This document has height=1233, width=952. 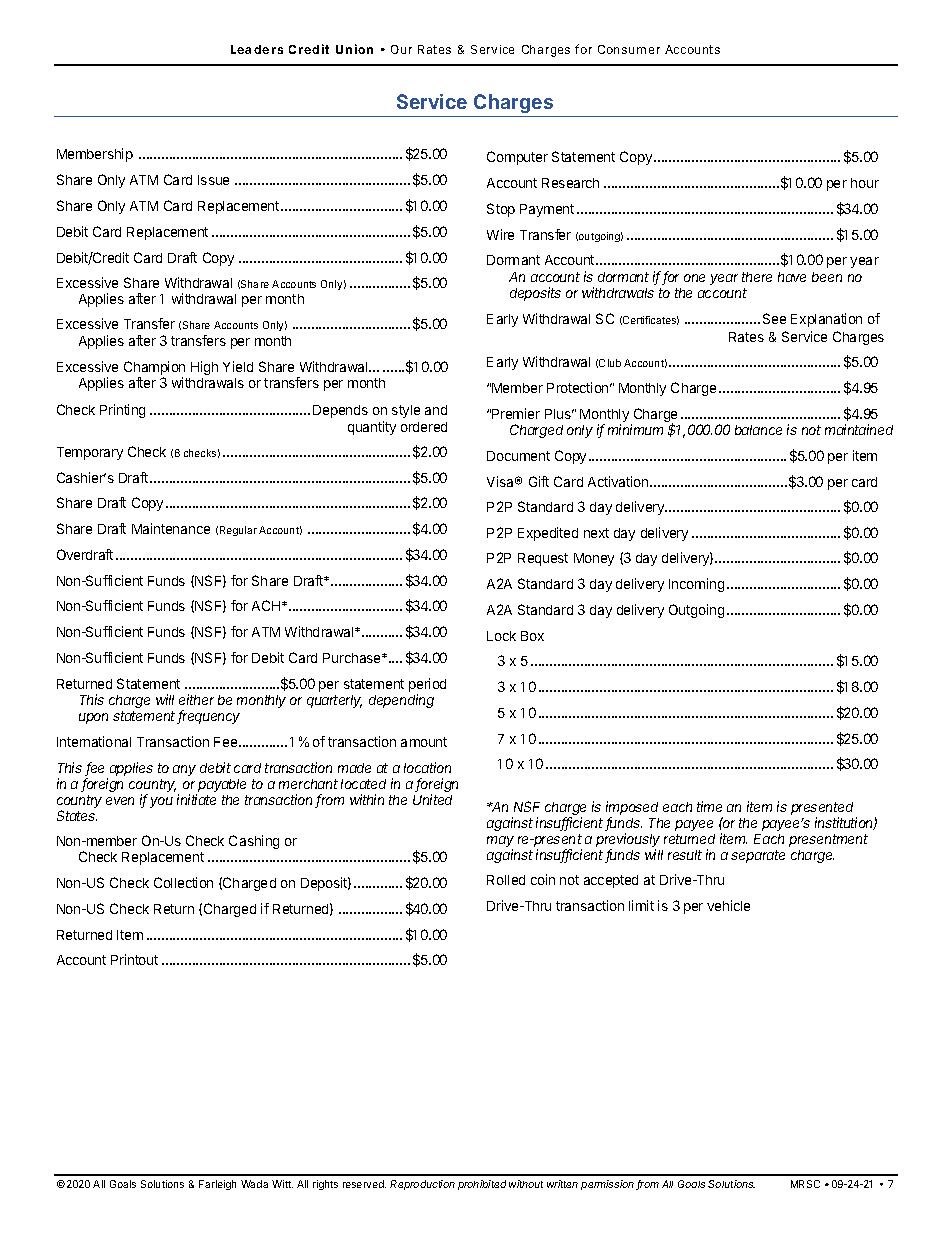 I want to click on Collection, so click(x=183, y=882).
